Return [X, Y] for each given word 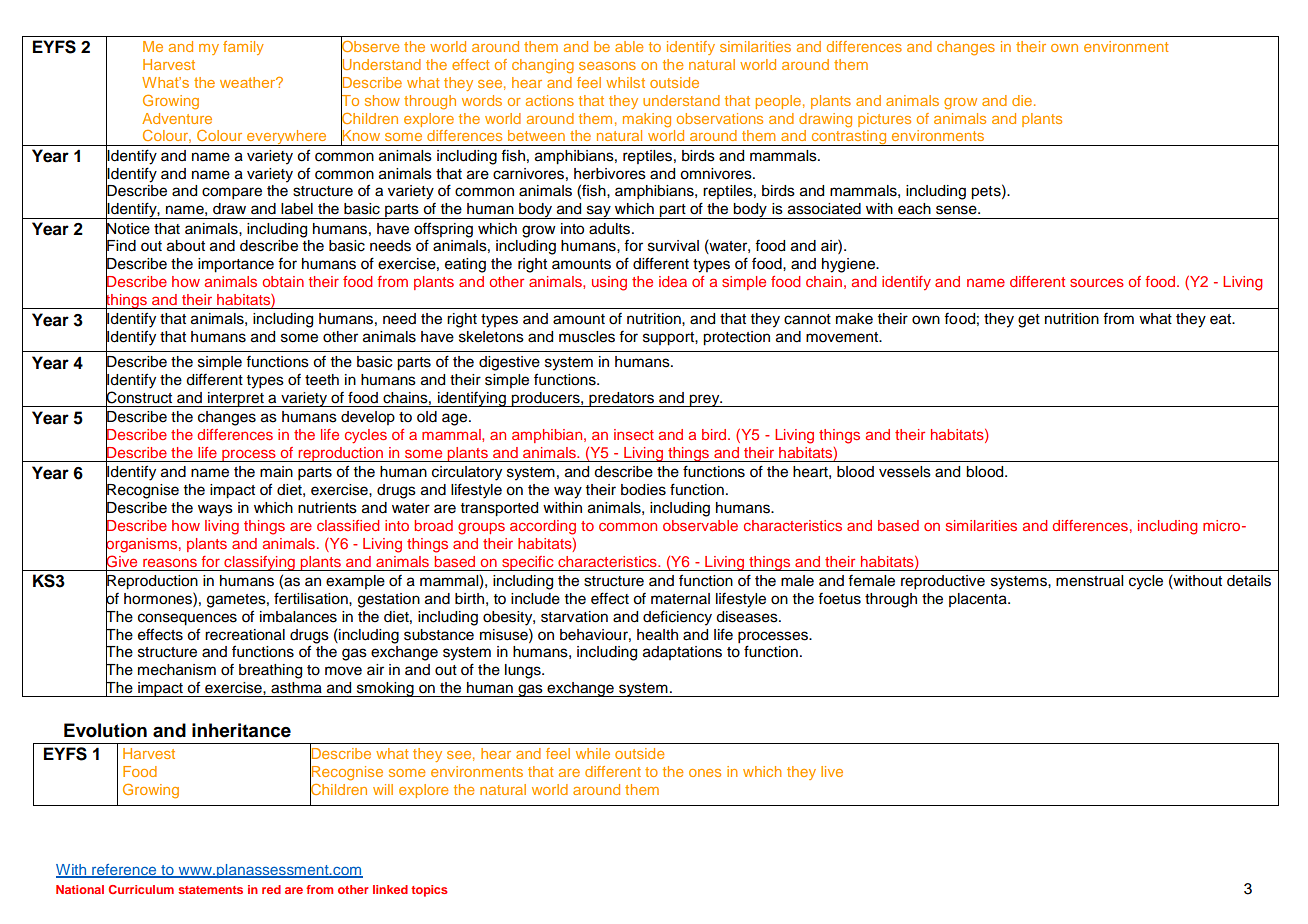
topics [429, 891]
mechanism [177, 670]
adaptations [682, 653]
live [832, 771]
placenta [979, 600]
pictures [884, 120]
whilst [625, 82]
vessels [905, 472]
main [276, 472]
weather [249, 82]
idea [673, 281]
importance [236, 265]
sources [1097, 282]
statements [210, 890]
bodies [643, 490]
